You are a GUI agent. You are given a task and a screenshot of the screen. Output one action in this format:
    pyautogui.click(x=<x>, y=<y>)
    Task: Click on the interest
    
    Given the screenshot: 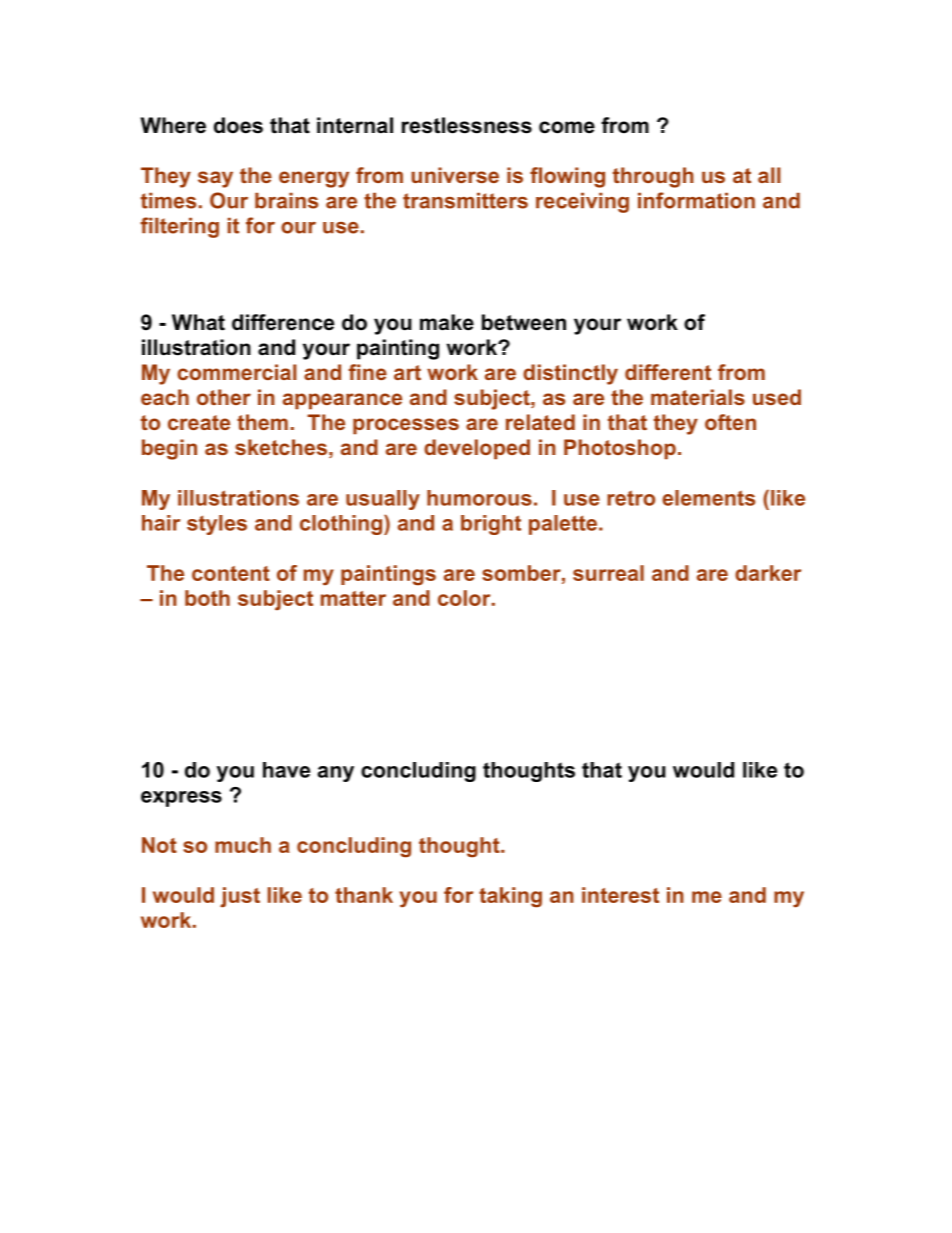 What is the action you would take?
    pyautogui.click(x=620, y=895)
